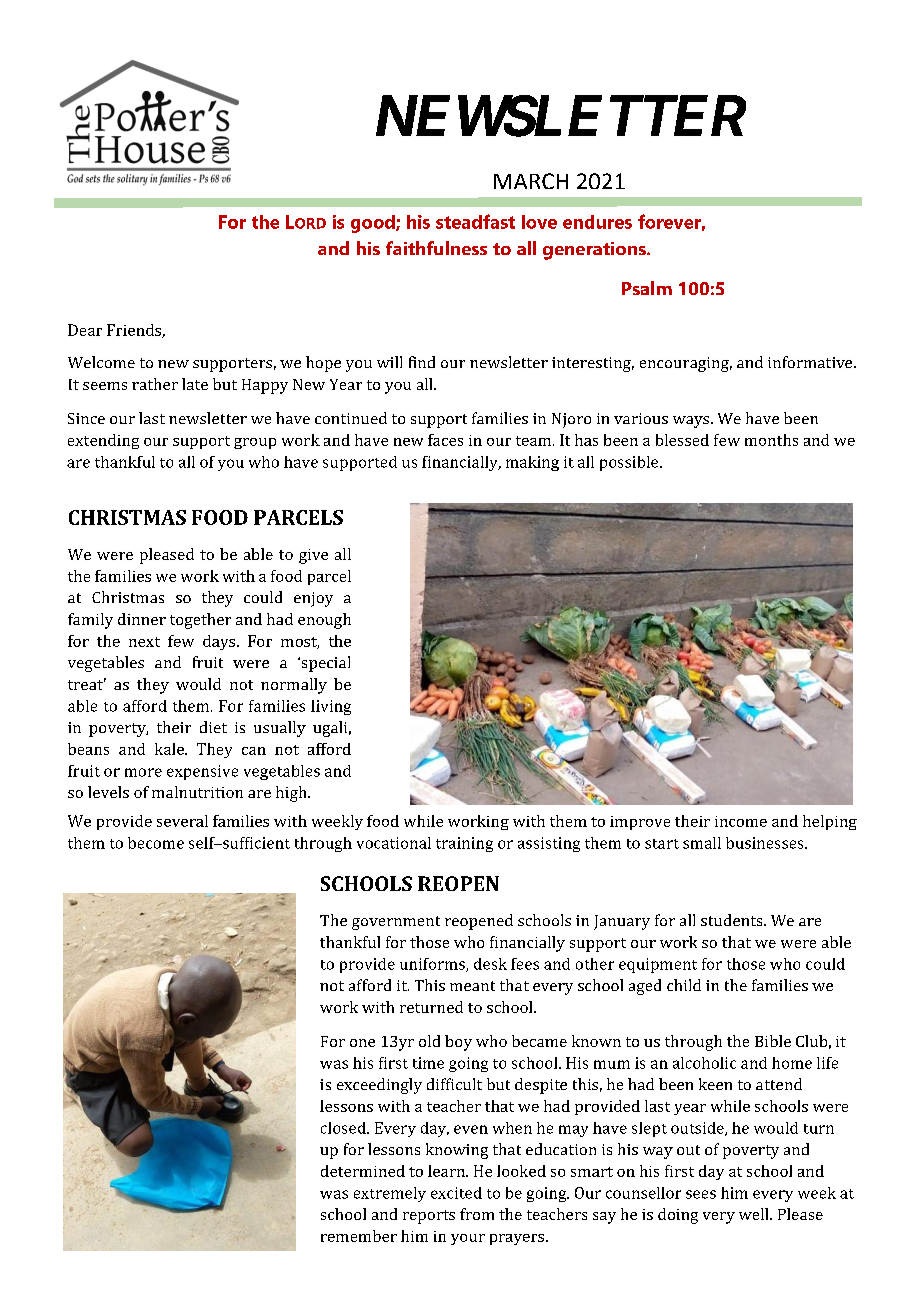 The width and height of the image is (924, 1308). What do you see at coordinates (755, 1214) in the image?
I see `well` at bounding box center [755, 1214].
